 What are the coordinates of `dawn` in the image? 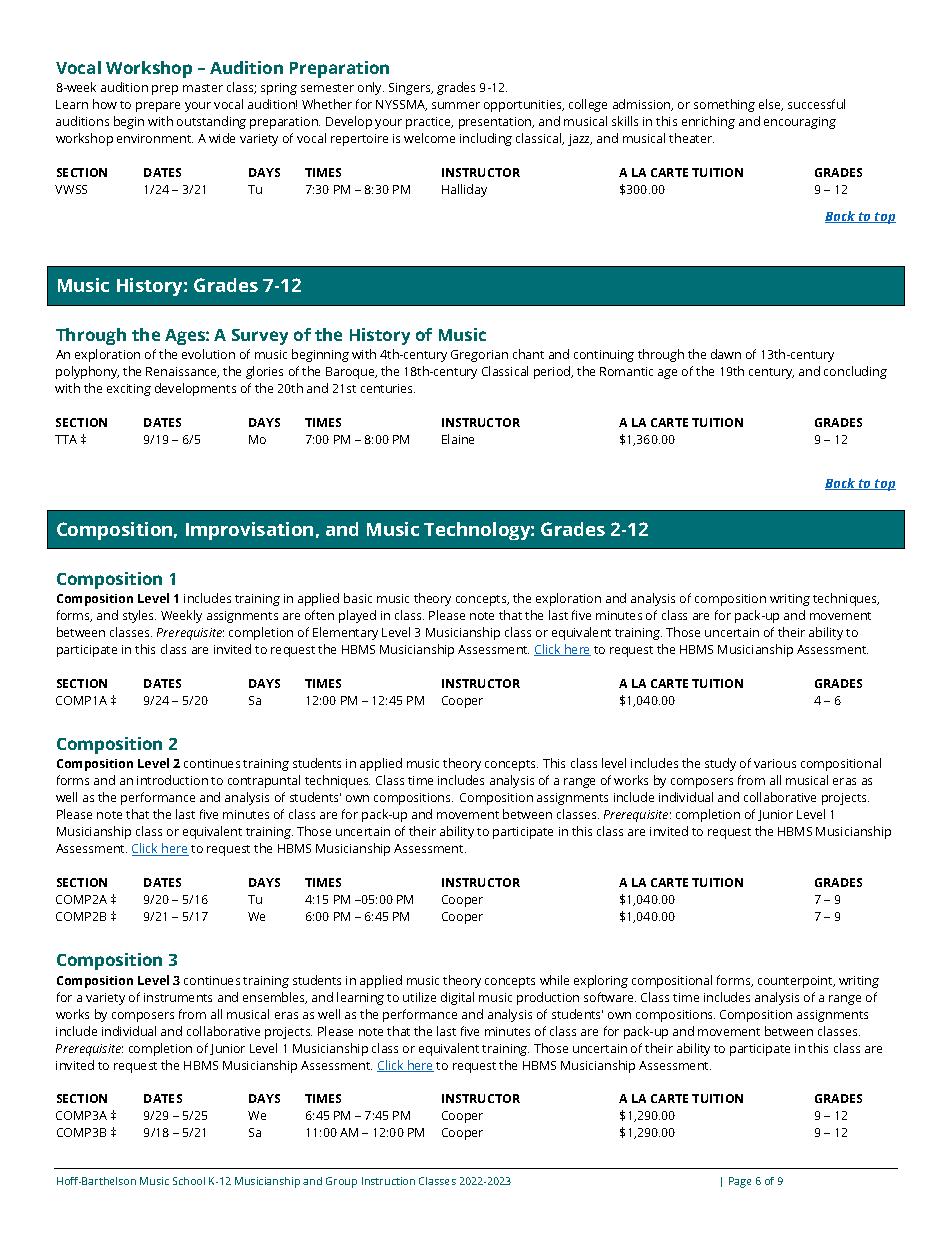 It's located at (726, 354).
